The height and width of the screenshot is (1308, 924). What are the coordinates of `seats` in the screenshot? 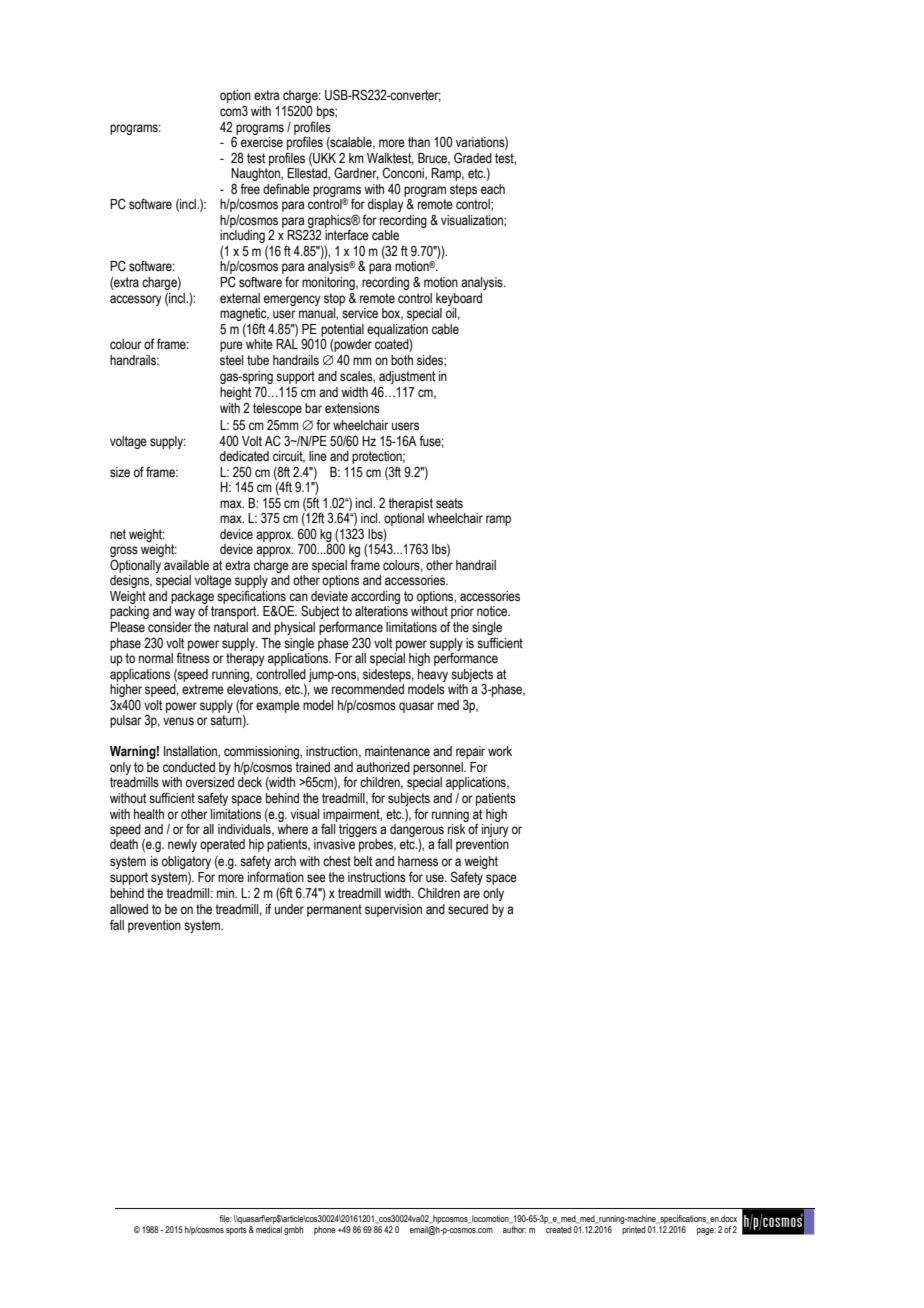 It's located at (449, 503).
